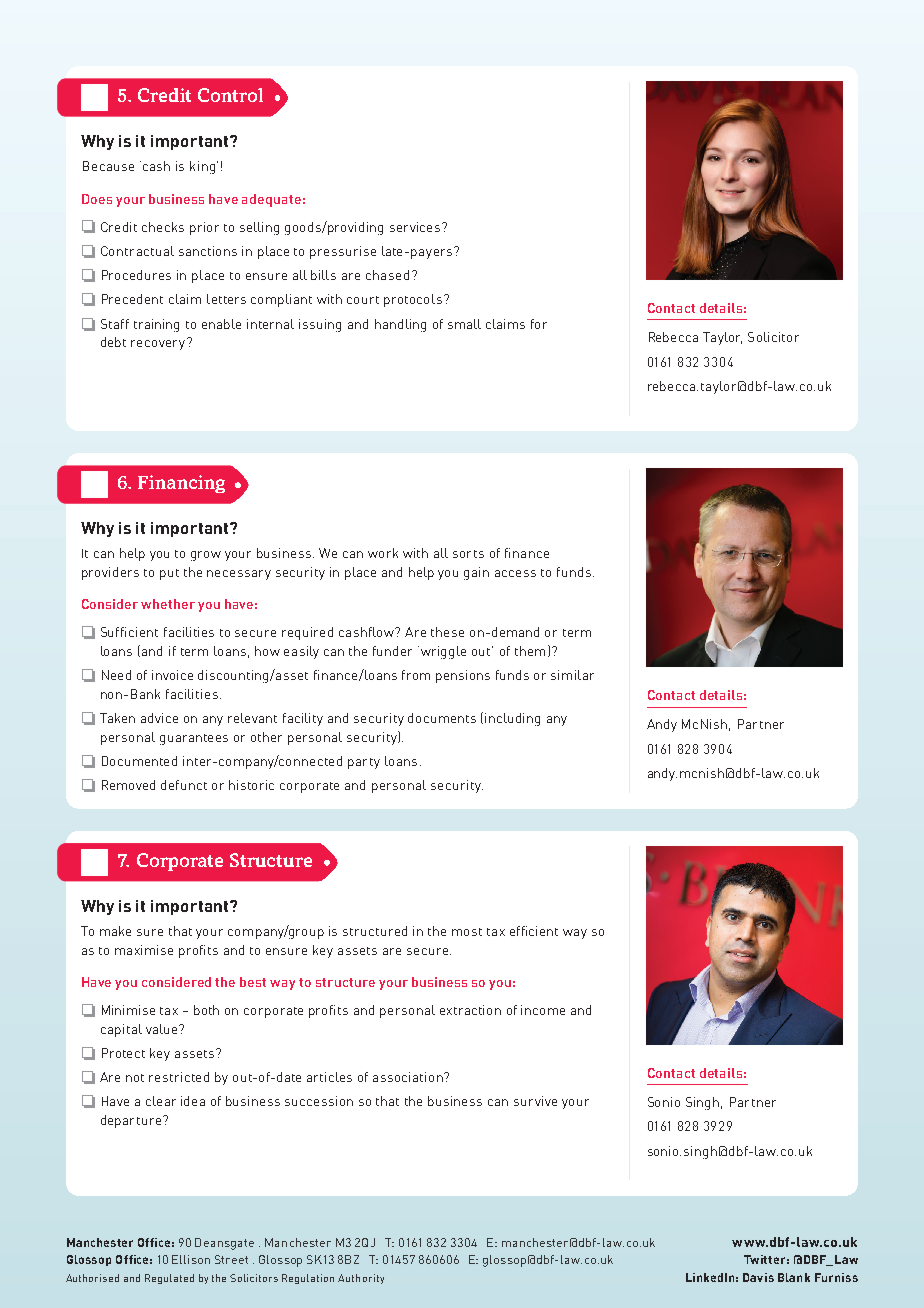 The image size is (924, 1308). What do you see at coordinates (515, 573) in the screenshot?
I see `access` at bounding box center [515, 573].
